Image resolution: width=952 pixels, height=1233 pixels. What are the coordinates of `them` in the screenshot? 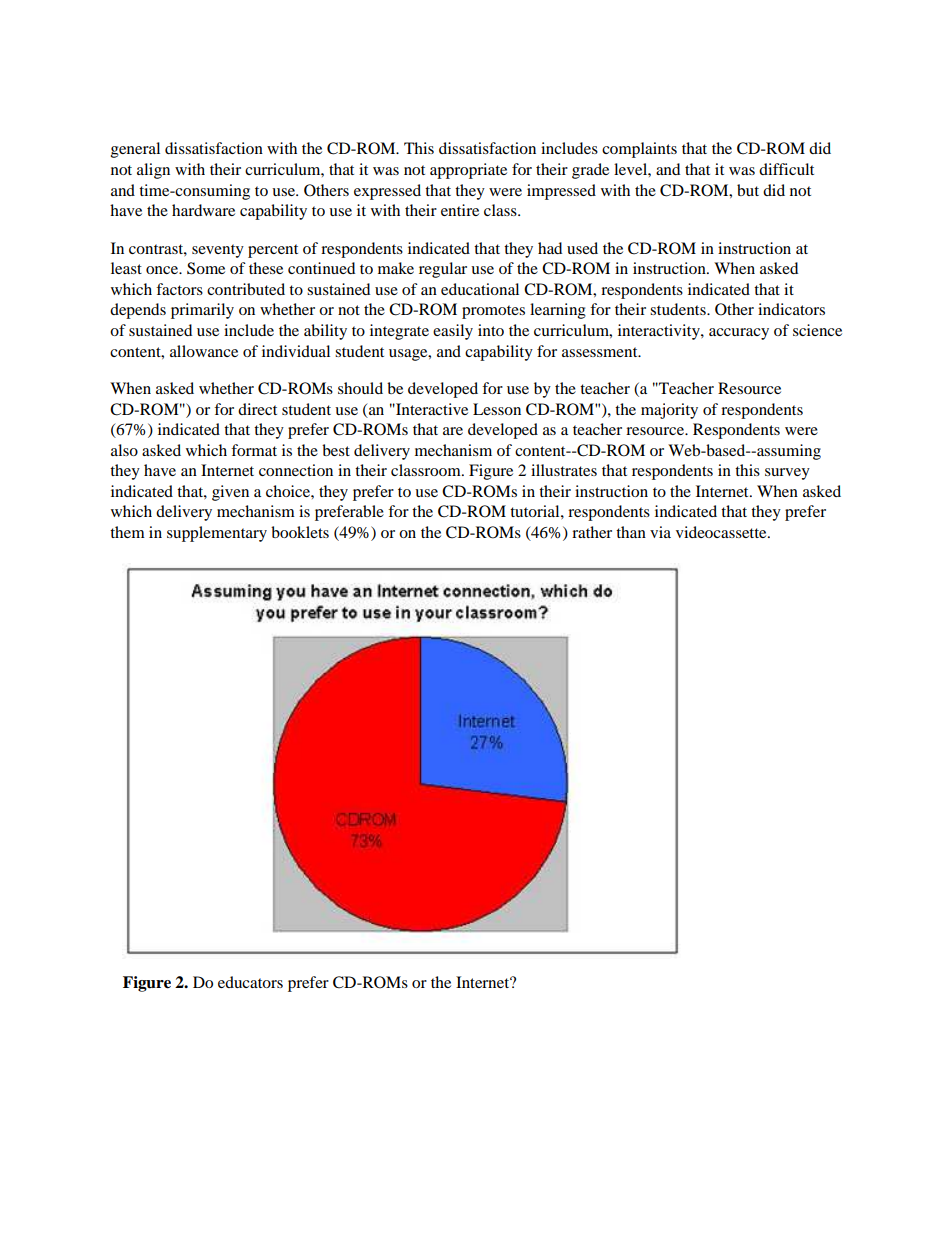 It's located at (127, 532).
